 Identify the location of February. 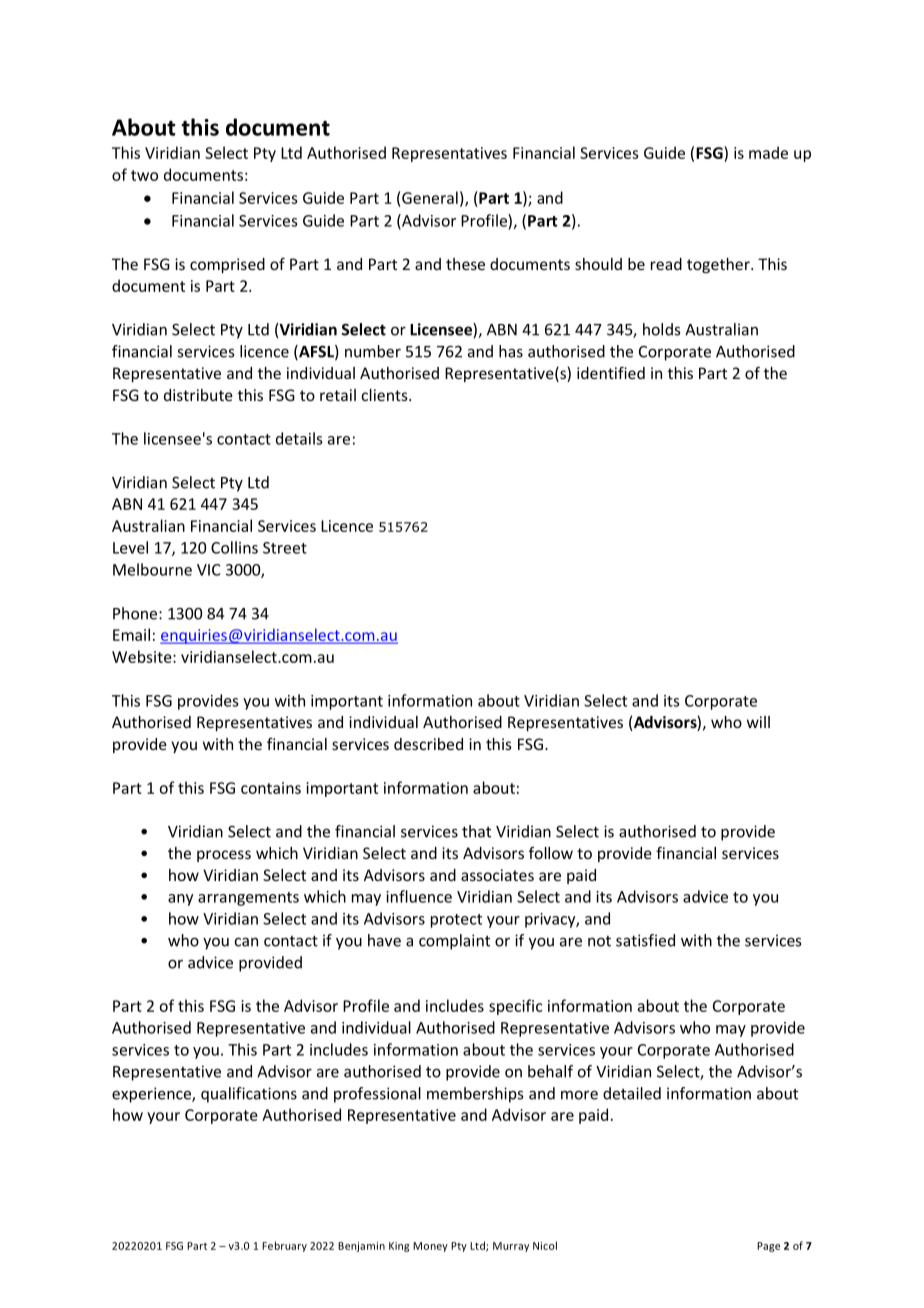
(284, 1246).
